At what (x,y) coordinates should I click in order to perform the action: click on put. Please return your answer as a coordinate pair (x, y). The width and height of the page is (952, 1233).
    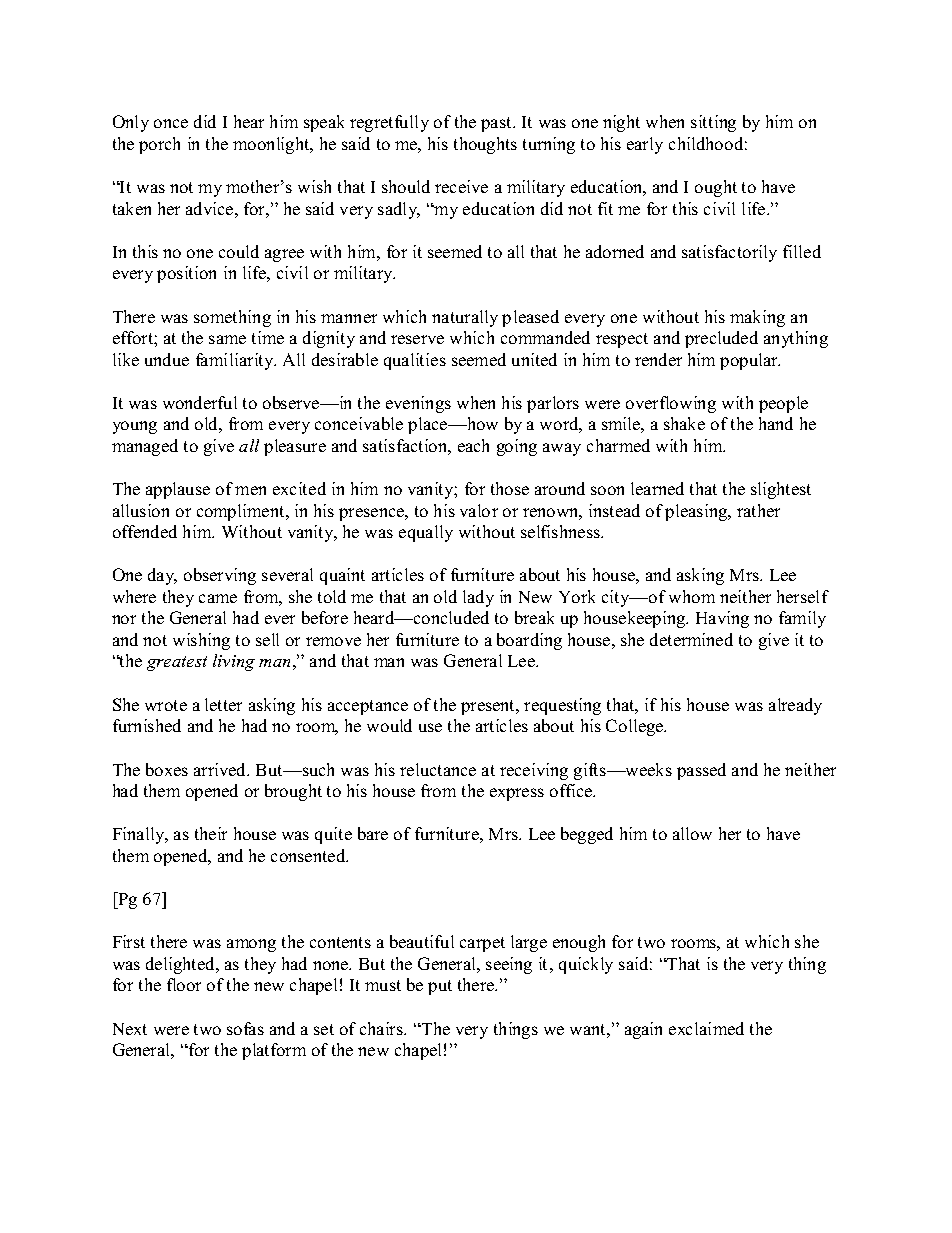
    Looking at the image, I should click on (440, 987).
